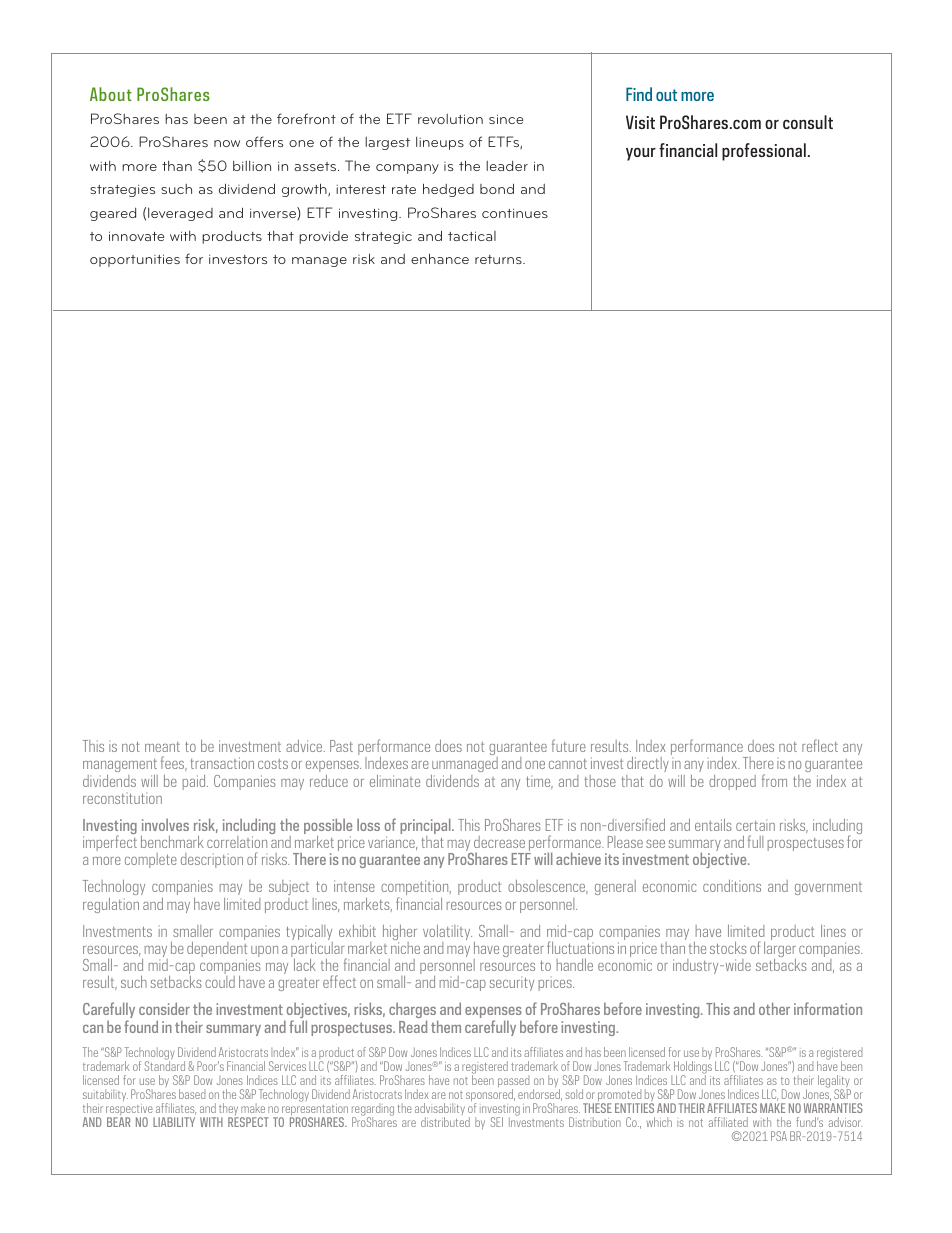 The width and height of the screenshot is (952, 1233). What do you see at coordinates (569, 745) in the screenshot?
I see `future` at bounding box center [569, 745].
